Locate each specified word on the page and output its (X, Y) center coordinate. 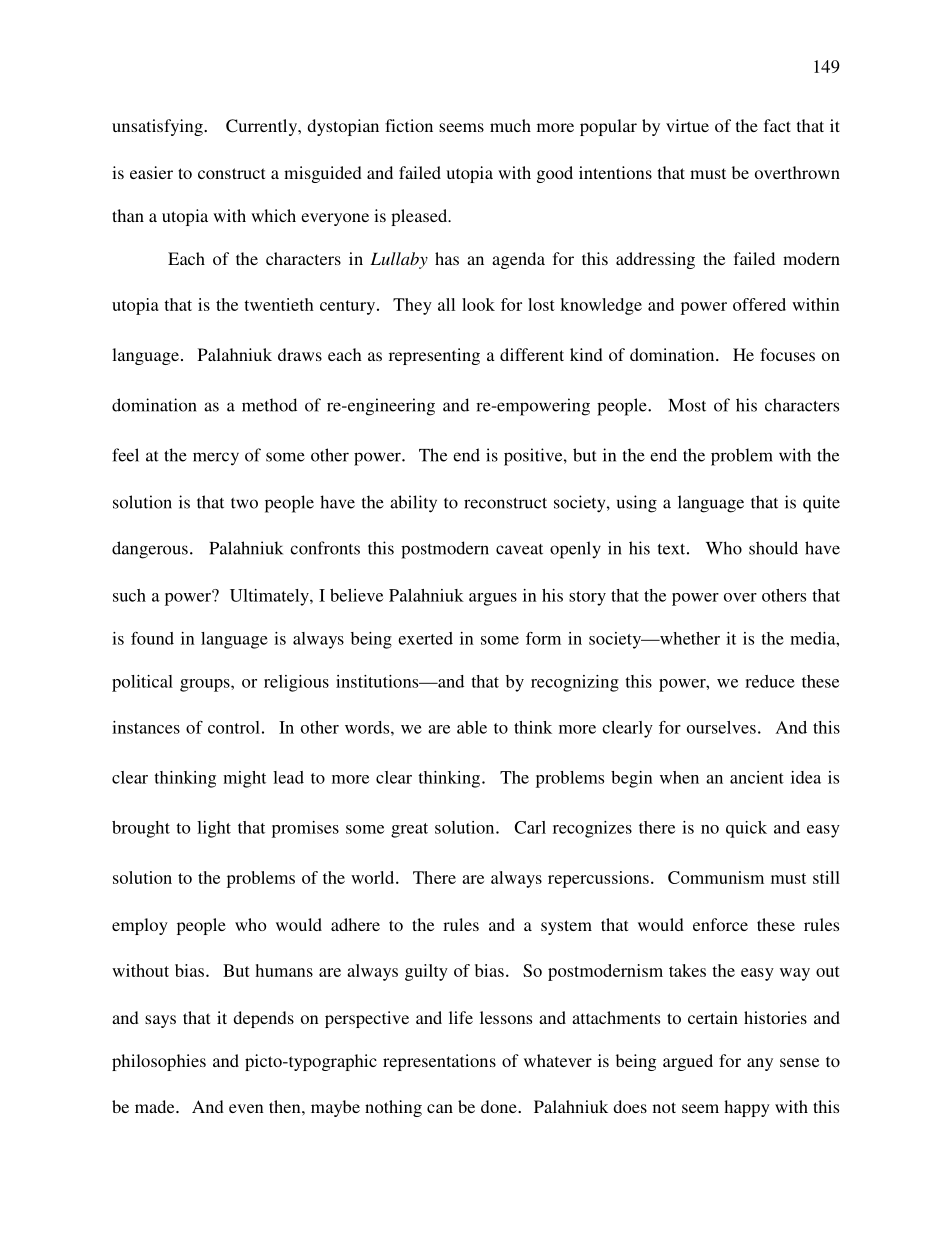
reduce (770, 681)
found (152, 638)
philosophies (159, 1062)
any (760, 1064)
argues (493, 599)
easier (151, 172)
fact (777, 125)
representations (439, 1062)
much (510, 125)
